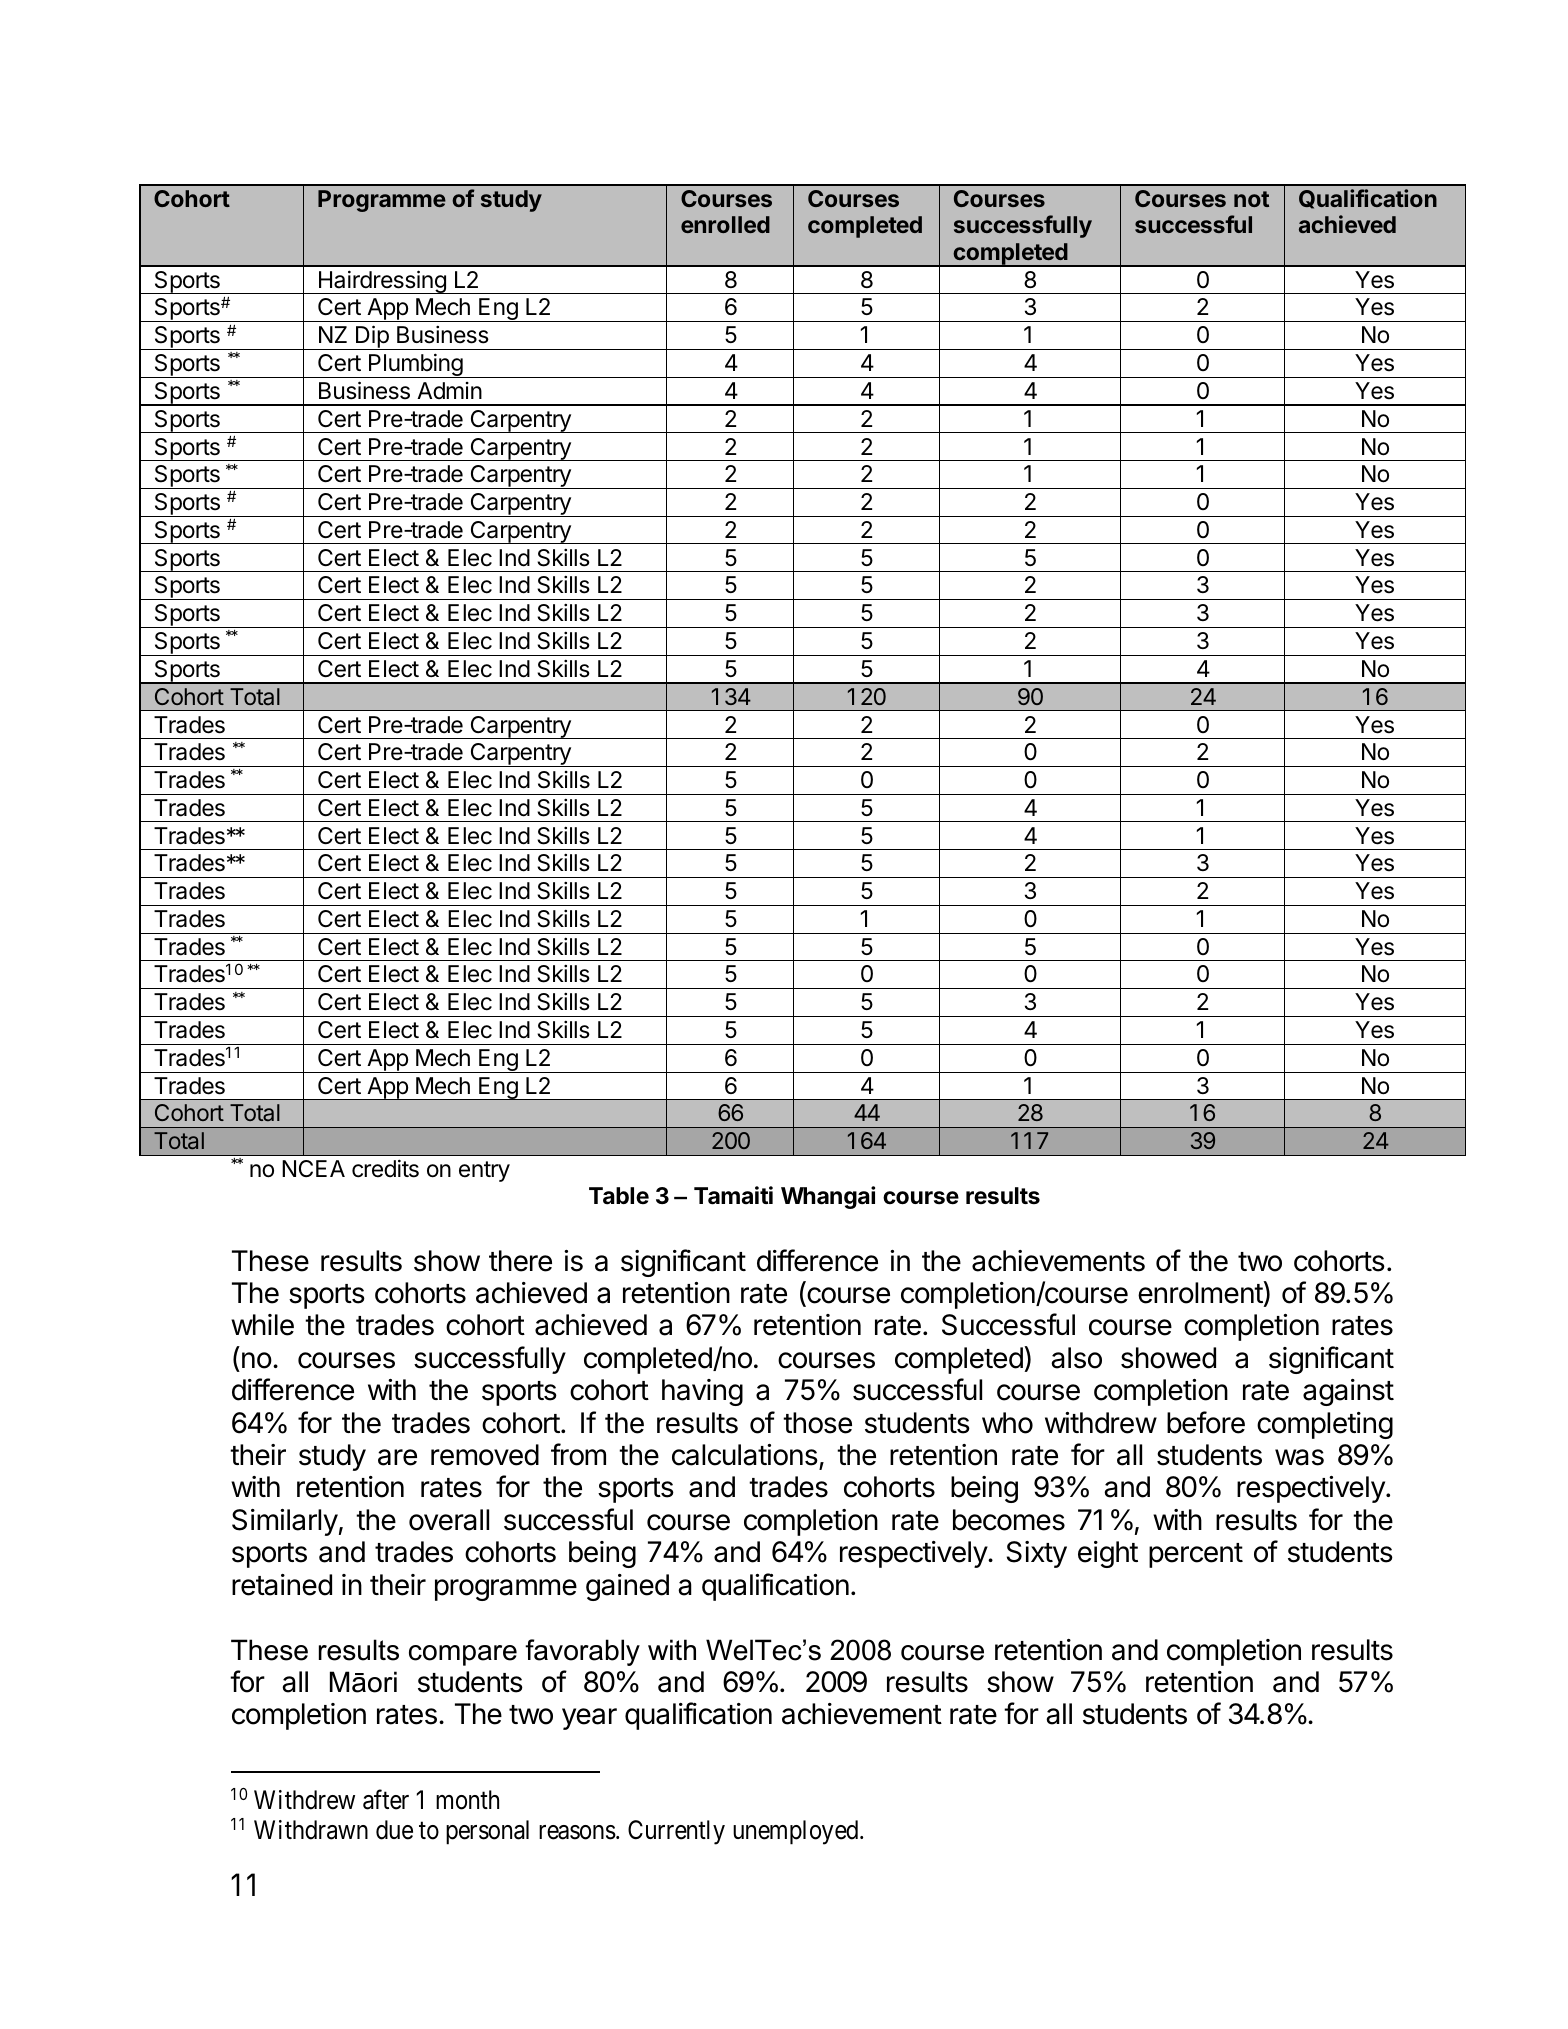 The height and width of the page is (2029, 1568). Describe the element at coordinates (415, 365) in the page. I see `Plumbing` at that location.
